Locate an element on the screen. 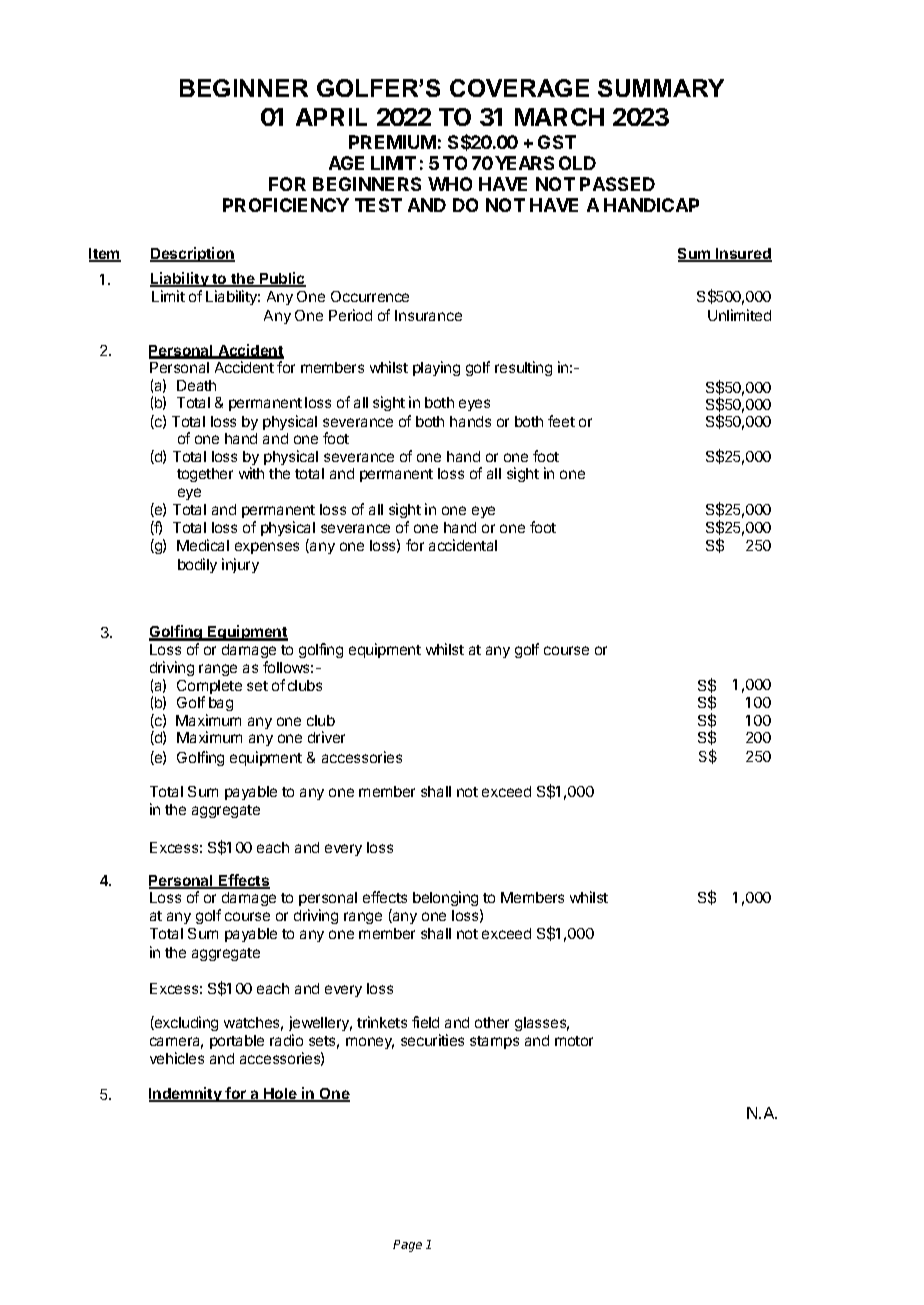 The image size is (924, 1305). PREMIUM is located at coordinates (392, 142).
